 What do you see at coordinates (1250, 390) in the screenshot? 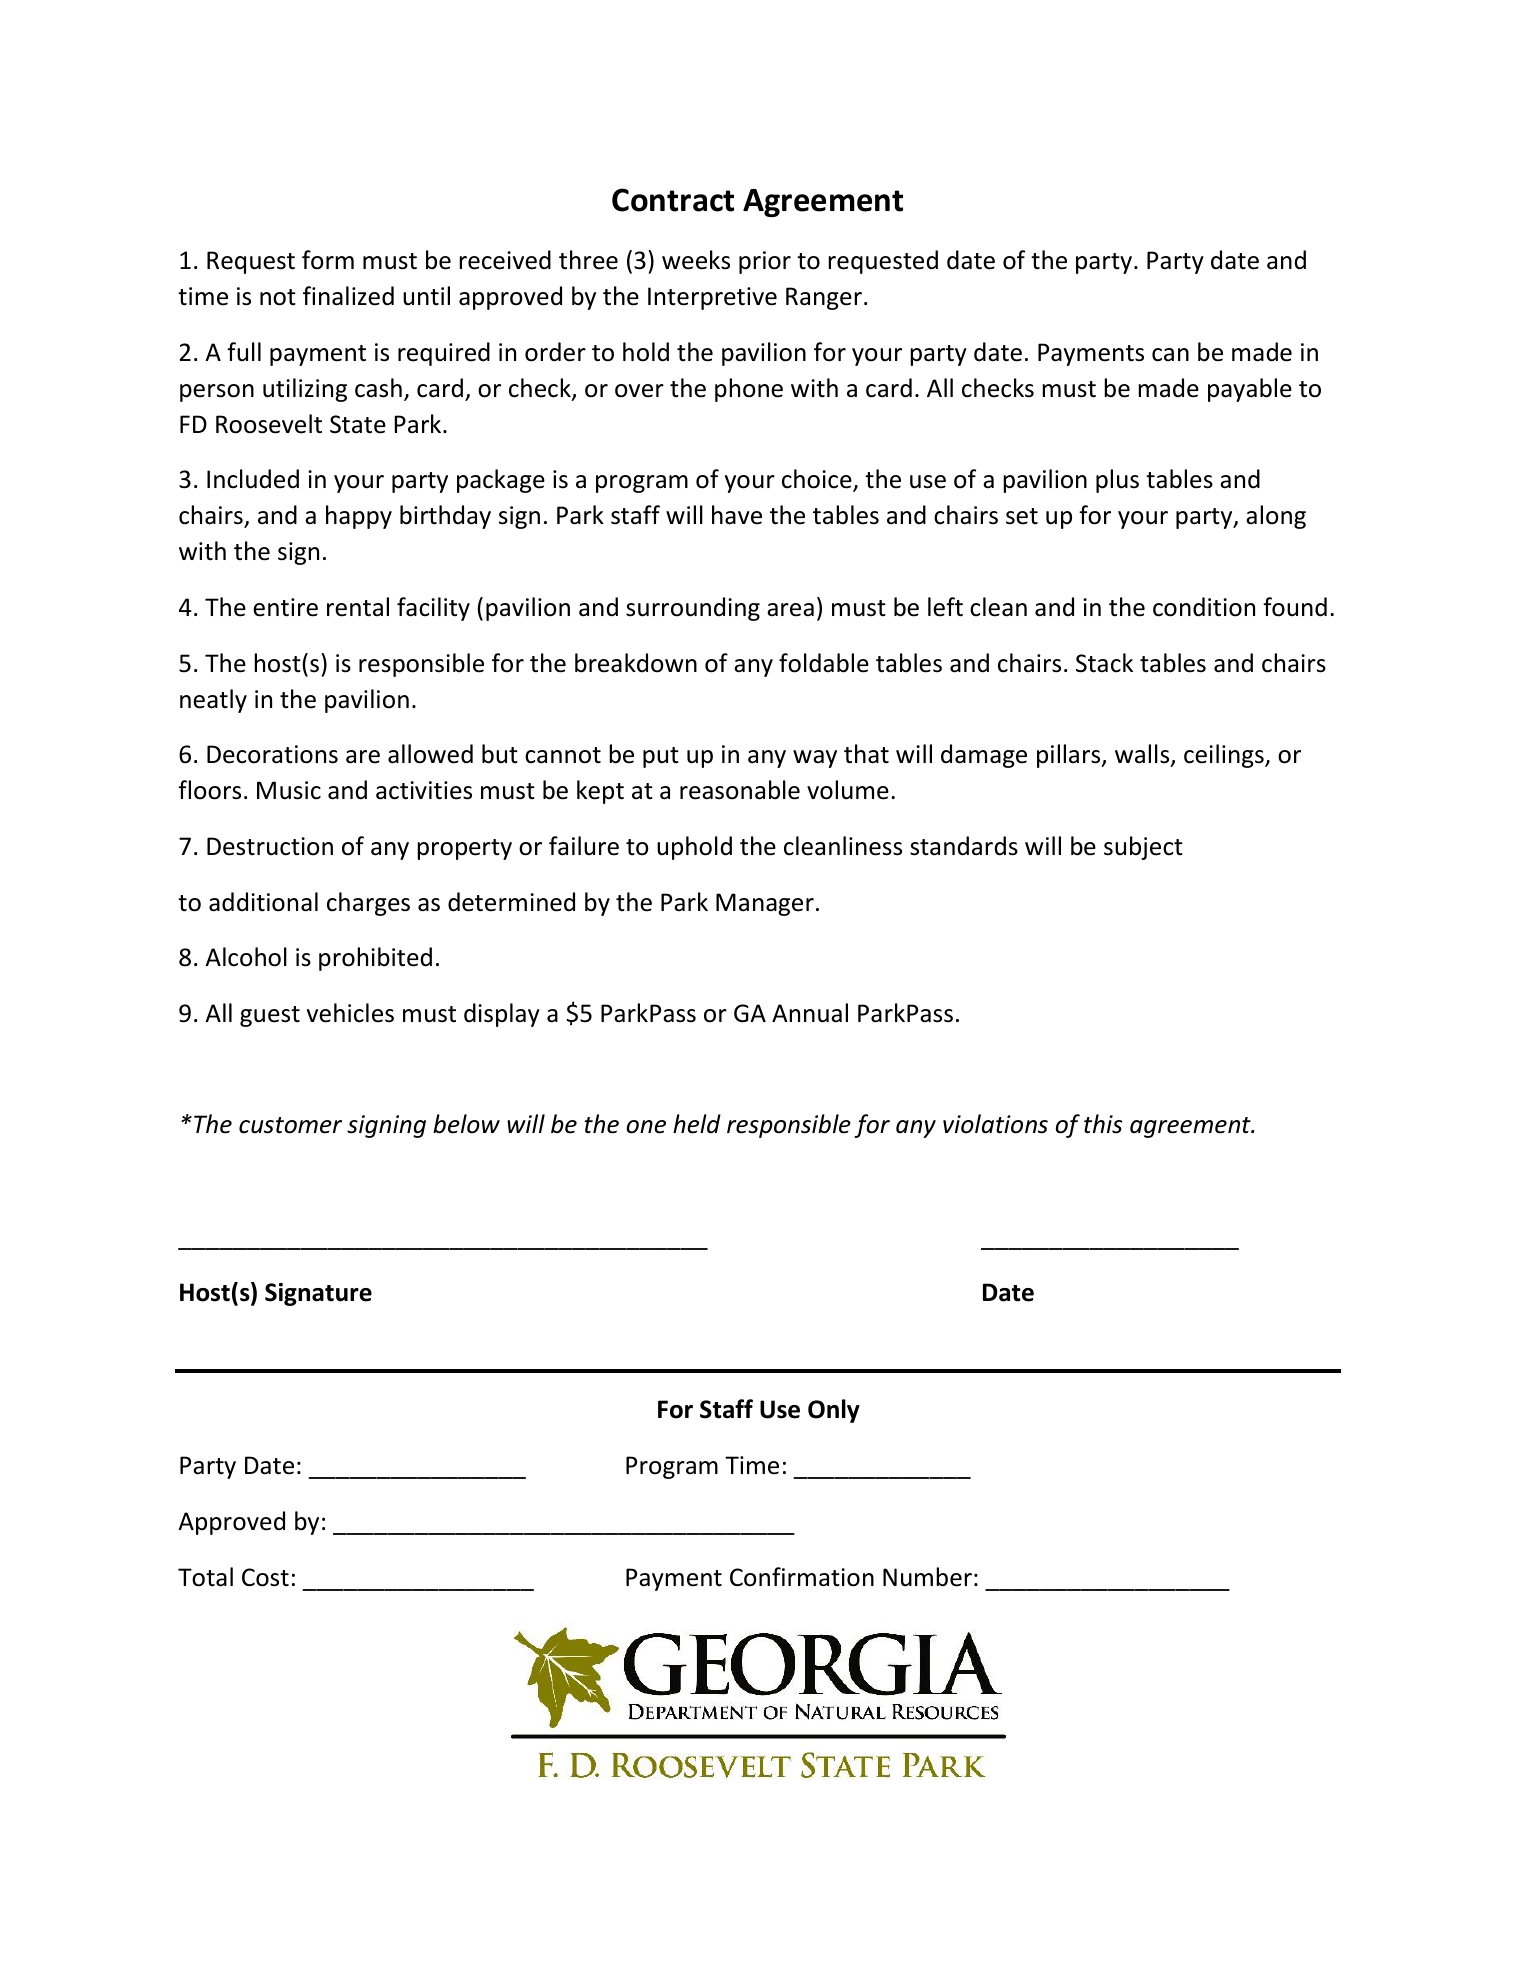
I see `payable` at bounding box center [1250, 390].
